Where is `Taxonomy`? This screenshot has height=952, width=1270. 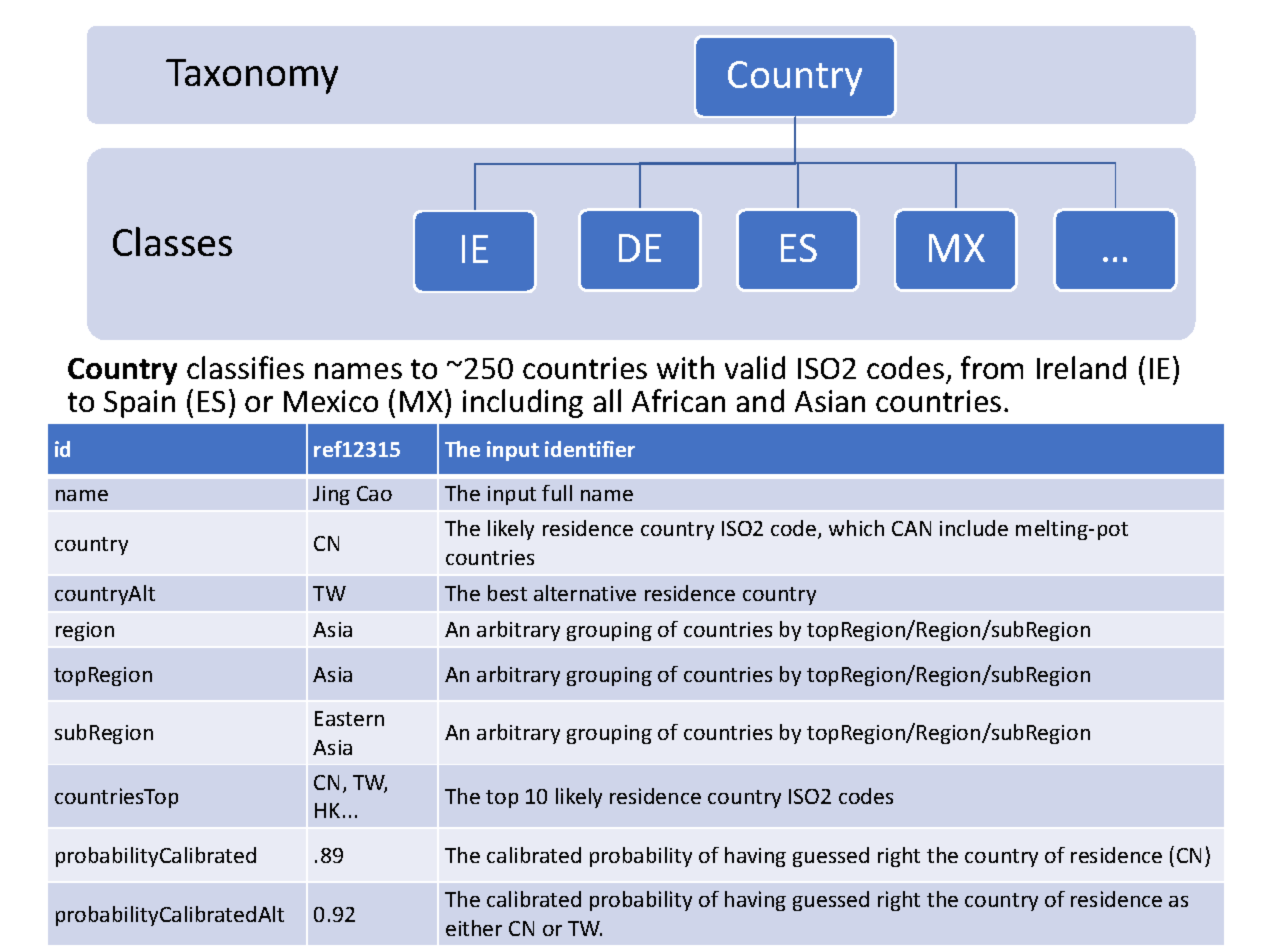
Taxonomy is located at coordinates (252, 76).
